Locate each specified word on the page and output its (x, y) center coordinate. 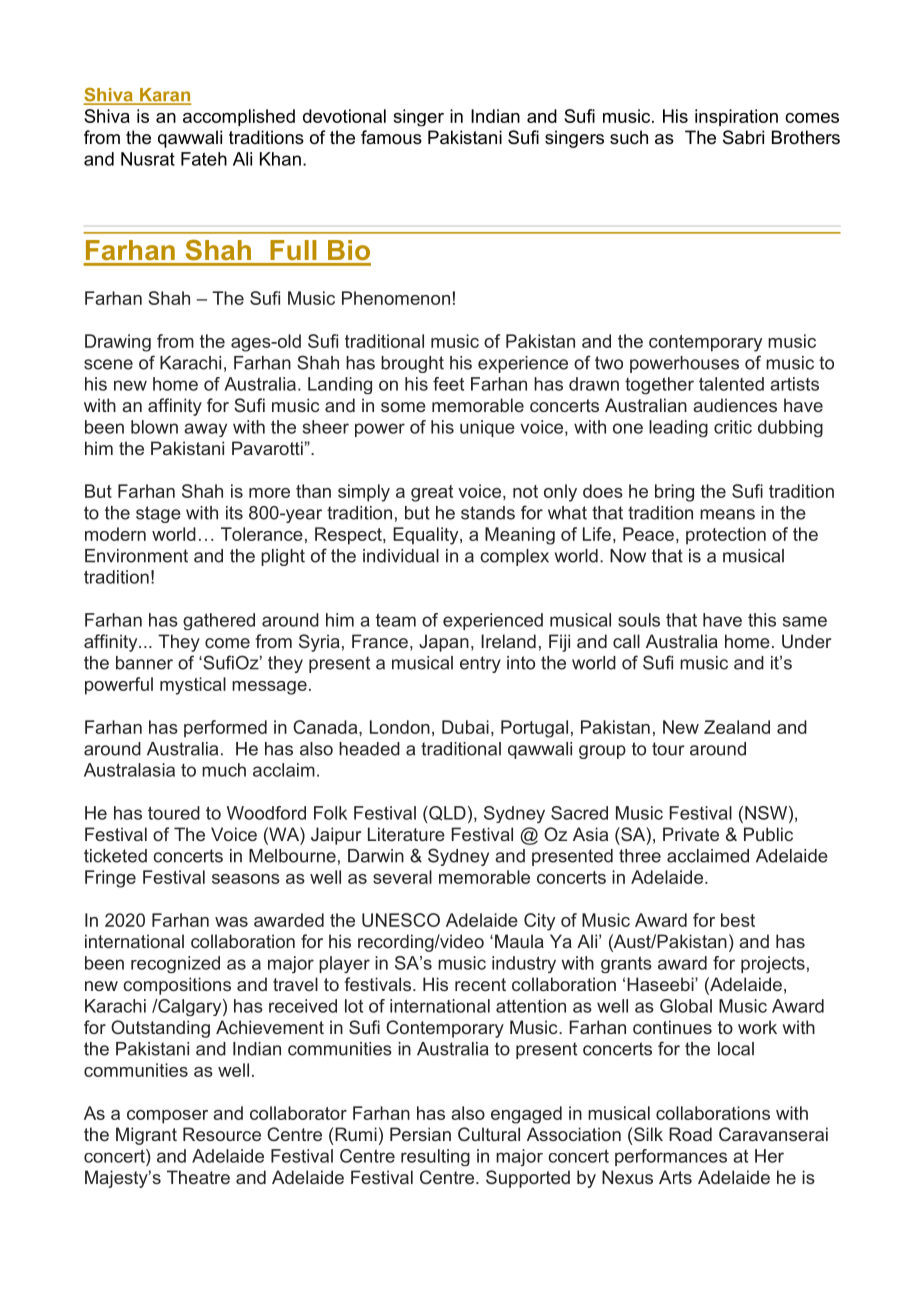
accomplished (239, 117)
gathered (219, 621)
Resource (222, 1134)
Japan (444, 643)
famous (391, 137)
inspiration (736, 117)
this (762, 620)
